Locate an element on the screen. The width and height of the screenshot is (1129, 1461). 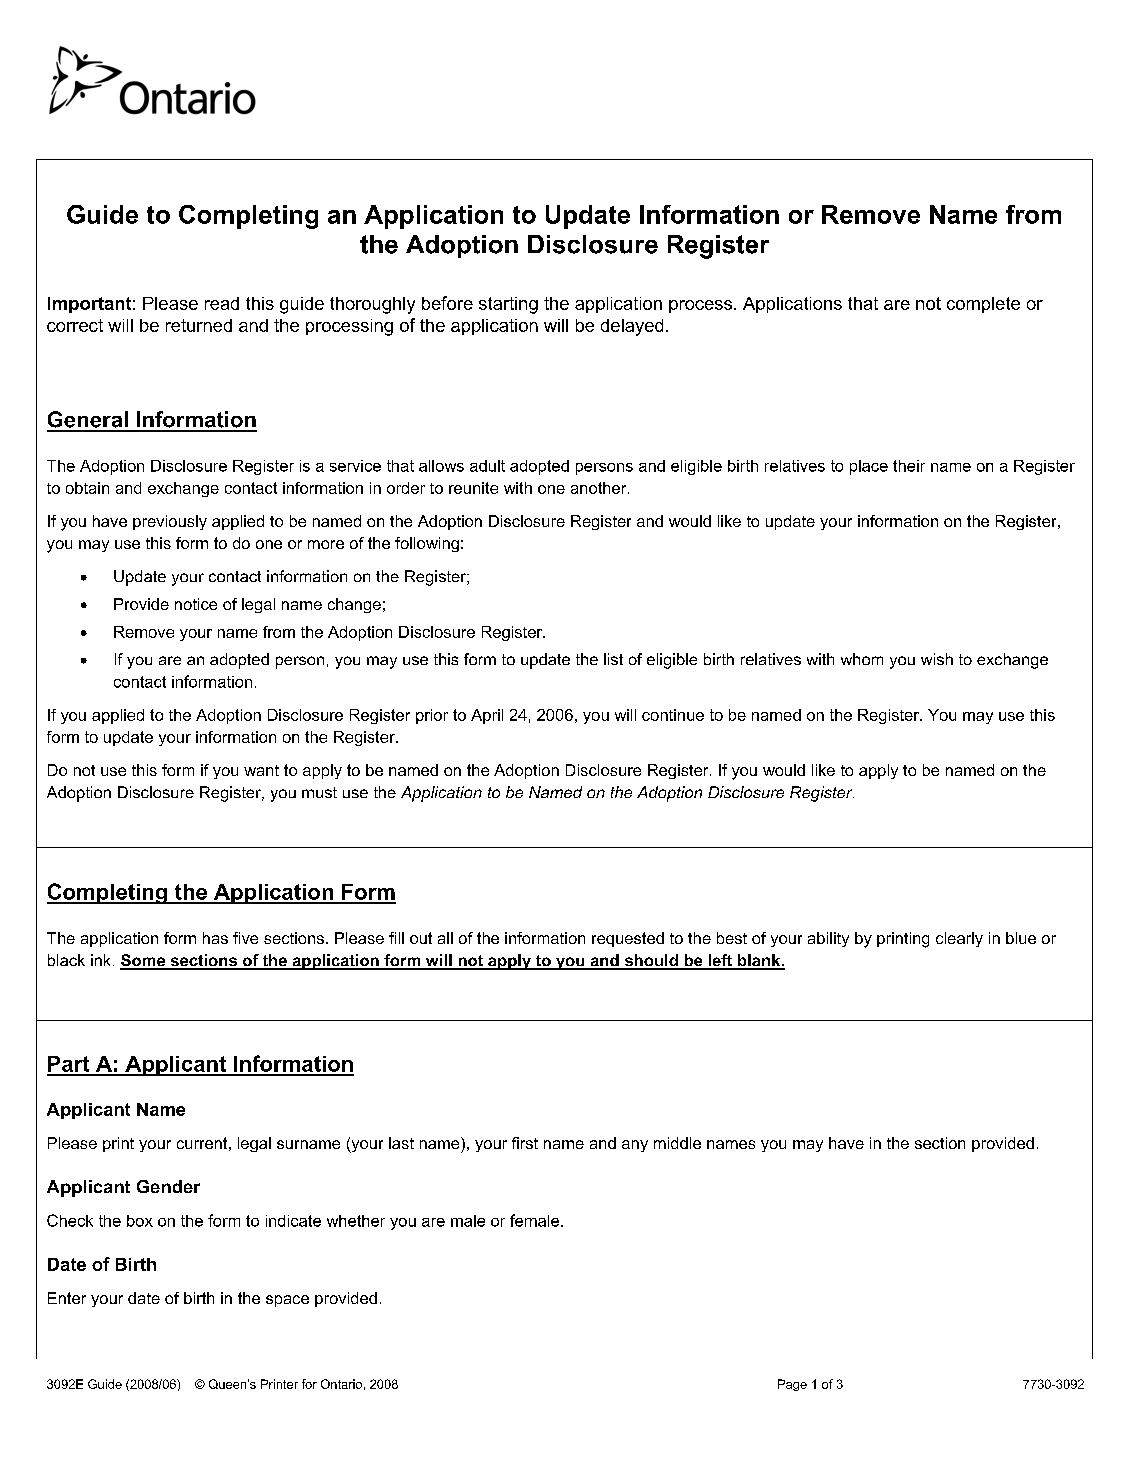
starting is located at coordinates (508, 305).
